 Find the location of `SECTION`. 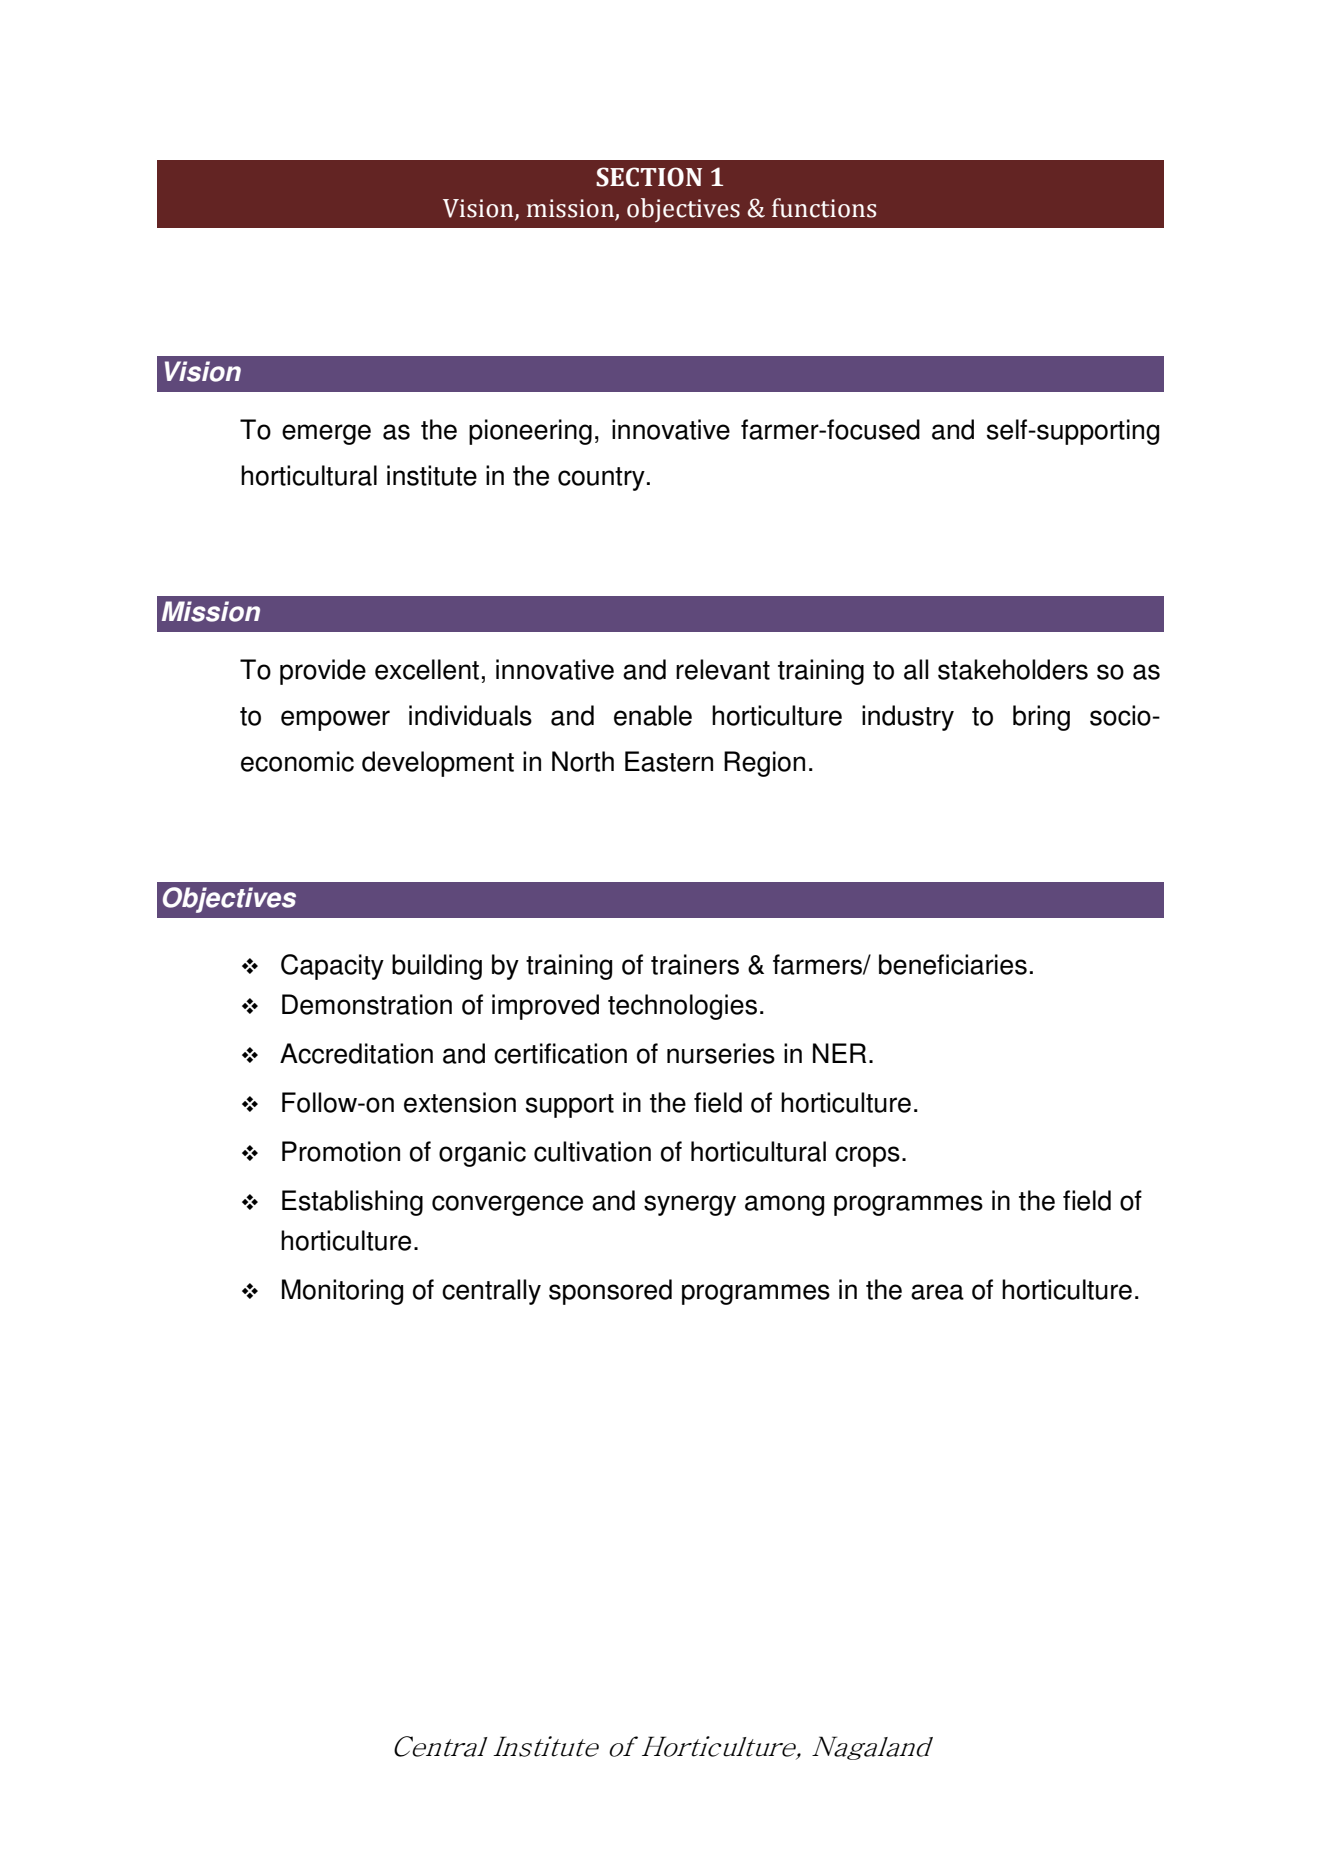

SECTION is located at coordinates (649, 177).
